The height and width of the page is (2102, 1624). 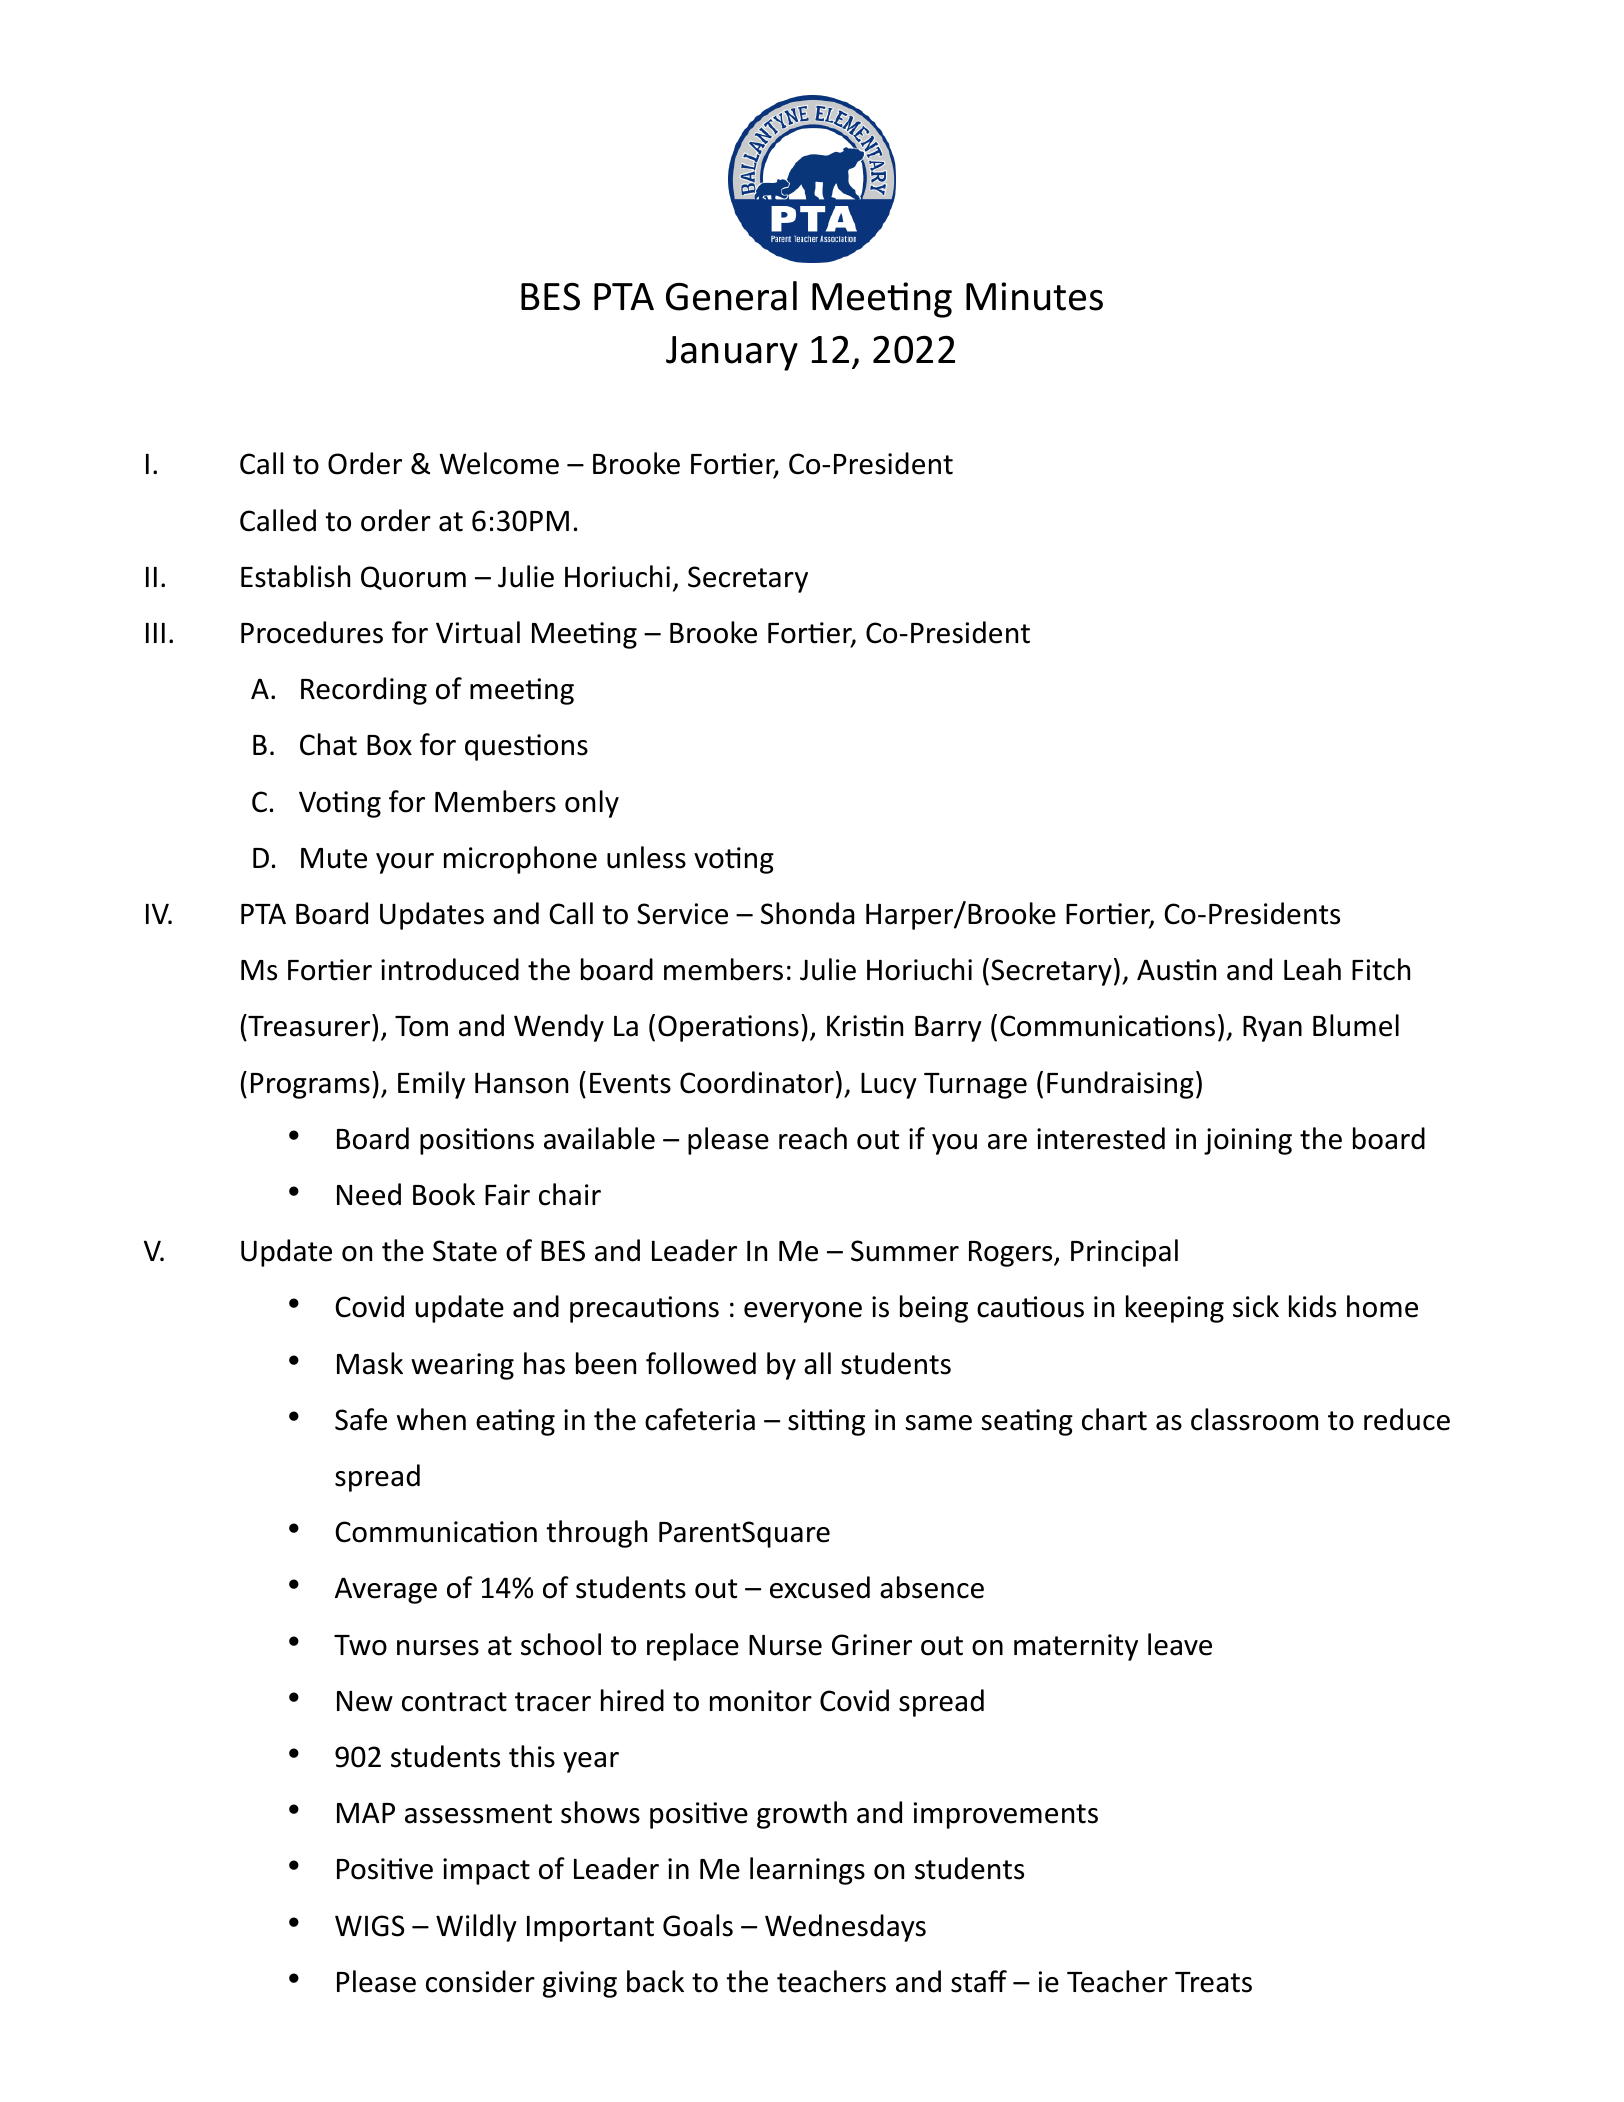 What do you see at coordinates (1248, 1141) in the page?
I see `joining` at bounding box center [1248, 1141].
